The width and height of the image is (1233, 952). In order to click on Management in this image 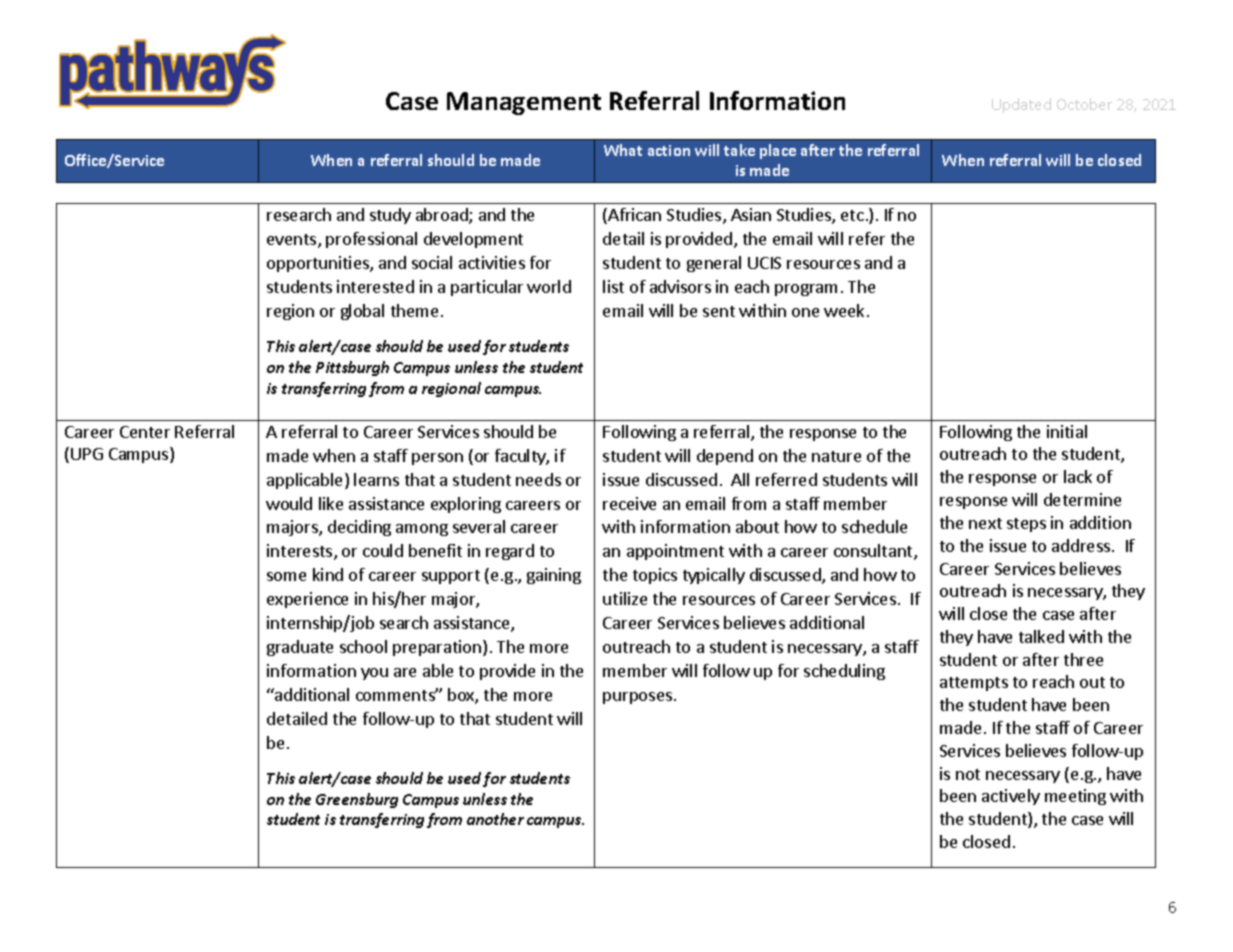, I will do `click(524, 103)`.
